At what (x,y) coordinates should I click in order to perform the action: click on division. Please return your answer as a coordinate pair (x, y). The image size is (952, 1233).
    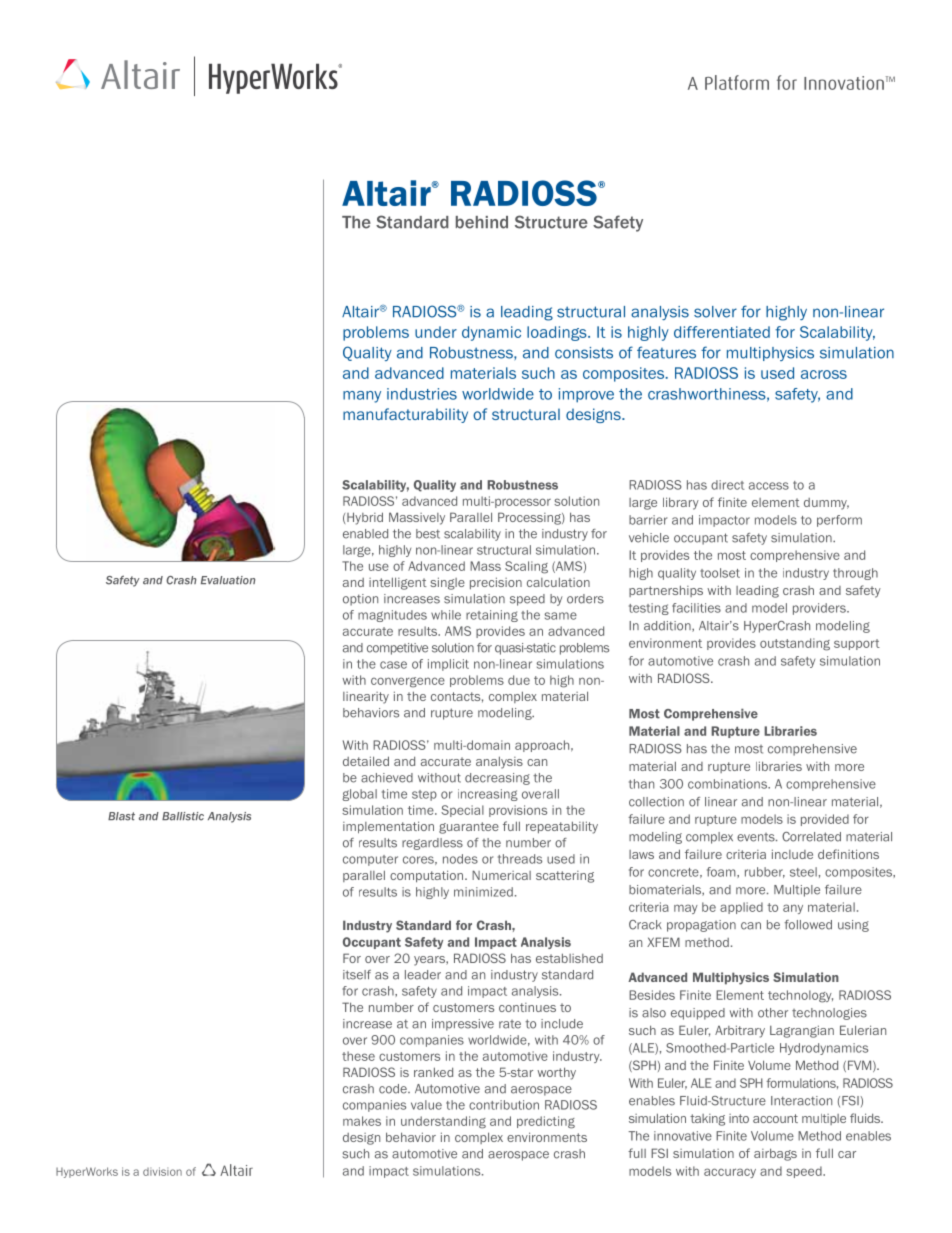
    Looking at the image, I should click on (162, 1171).
